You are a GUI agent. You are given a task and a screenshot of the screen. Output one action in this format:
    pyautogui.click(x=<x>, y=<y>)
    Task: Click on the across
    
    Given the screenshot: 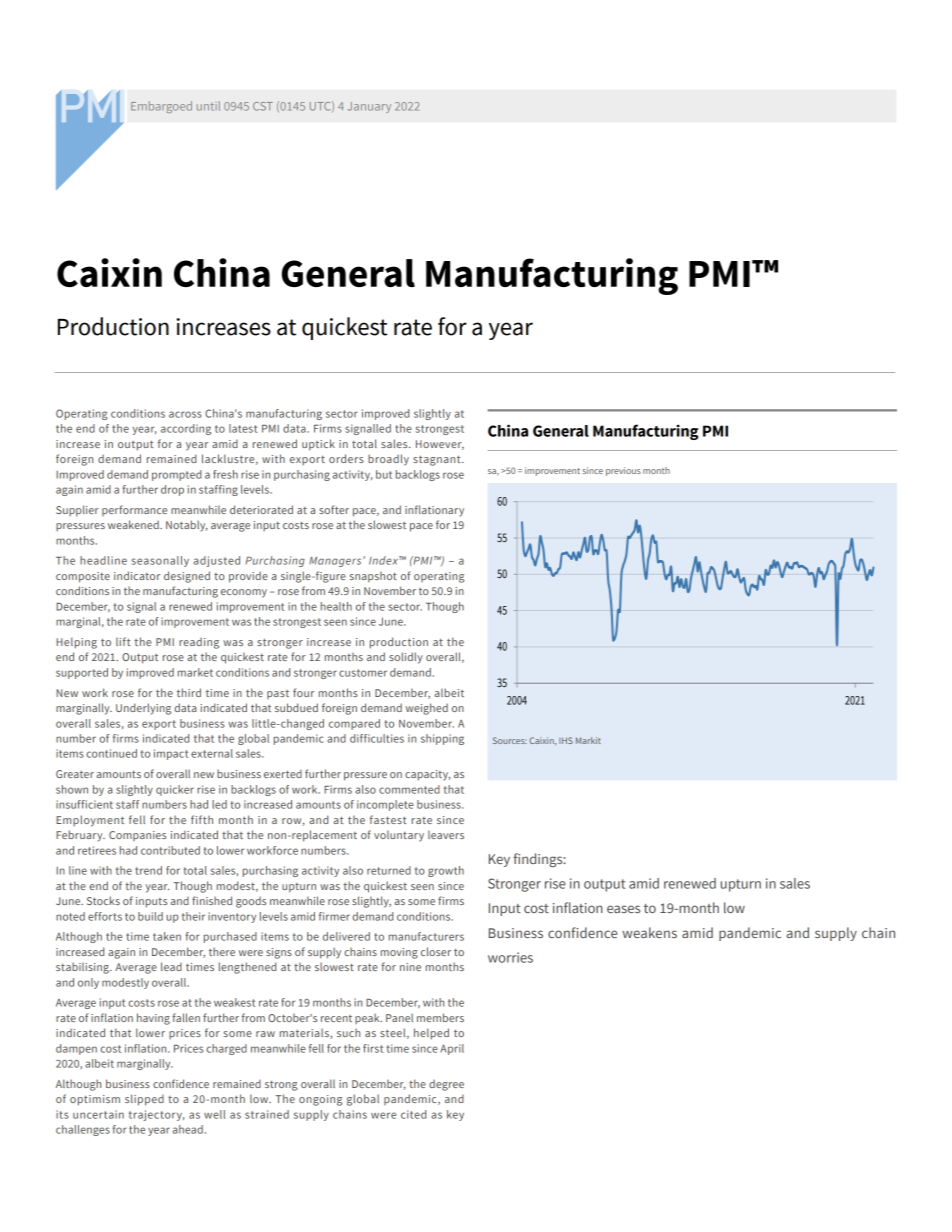 What is the action you would take?
    pyautogui.click(x=185, y=414)
